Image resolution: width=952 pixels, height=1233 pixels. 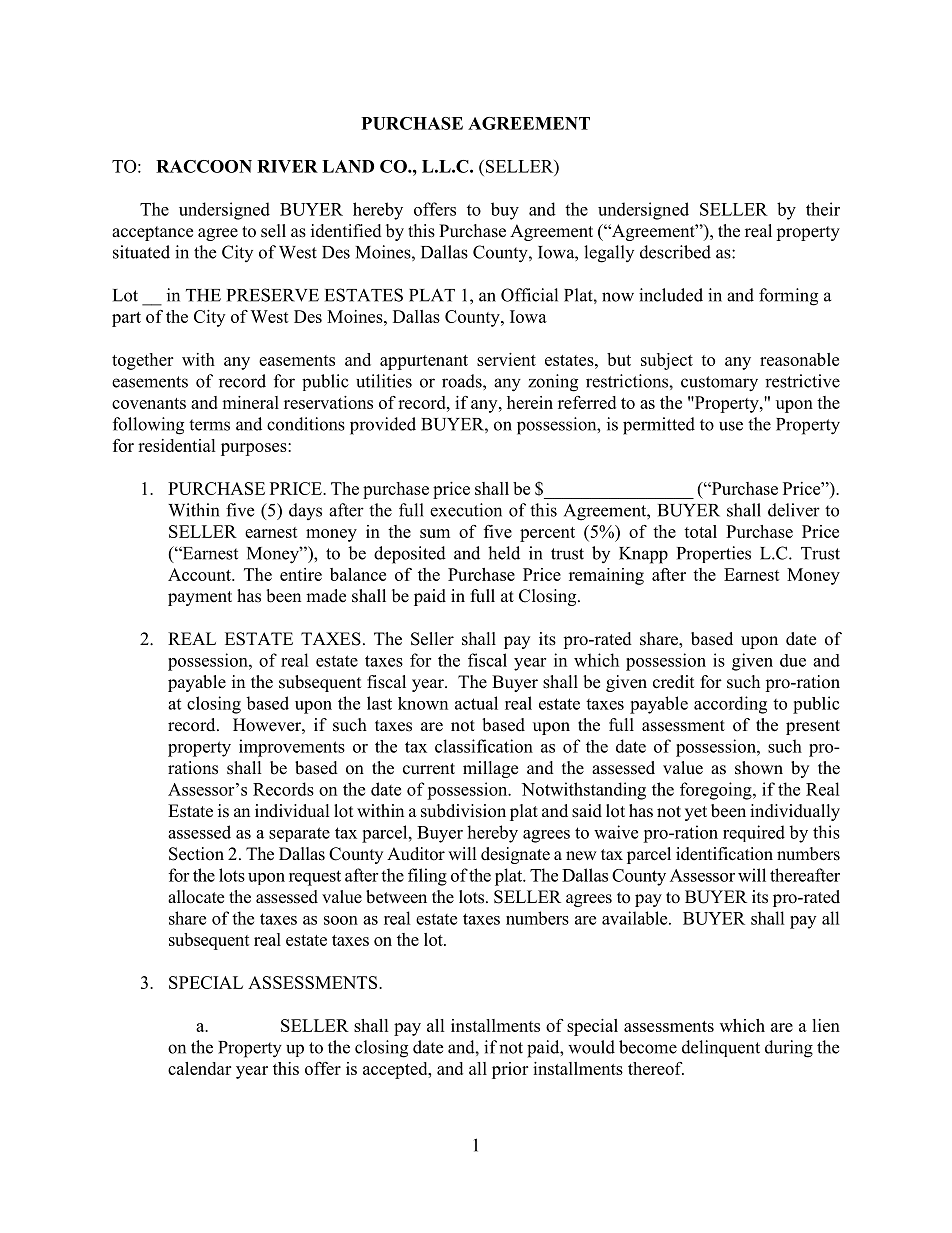 What do you see at coordinates (348, 166) in the screenshot?
I see `LAND` at bounding box center [348, 166].
